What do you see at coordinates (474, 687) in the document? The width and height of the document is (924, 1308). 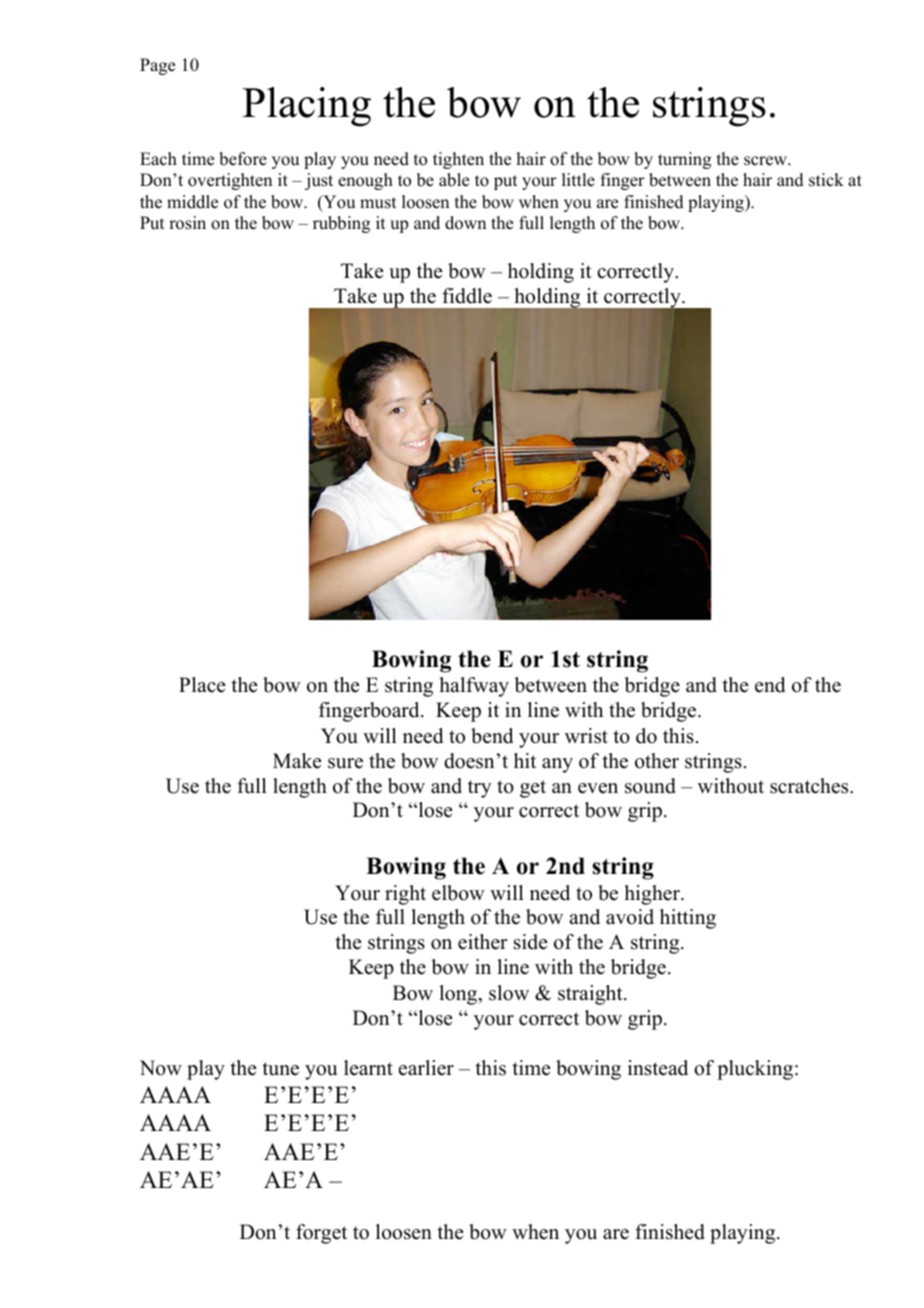 I see `halfway` at bounding box center [474, 687].
